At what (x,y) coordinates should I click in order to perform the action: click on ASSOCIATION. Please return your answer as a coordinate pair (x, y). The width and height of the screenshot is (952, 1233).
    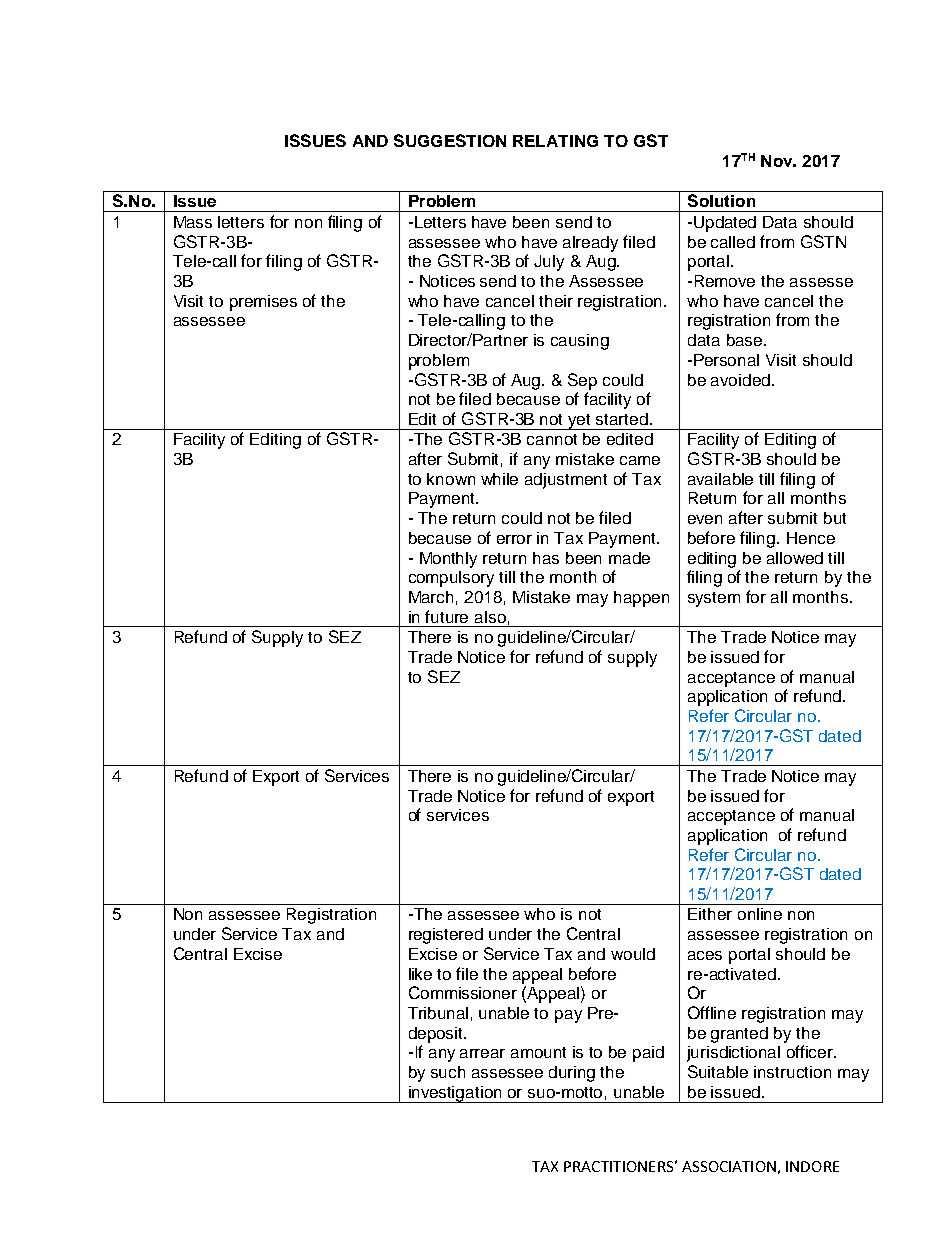
    Looking at the image, I should click on (729, 1166).
